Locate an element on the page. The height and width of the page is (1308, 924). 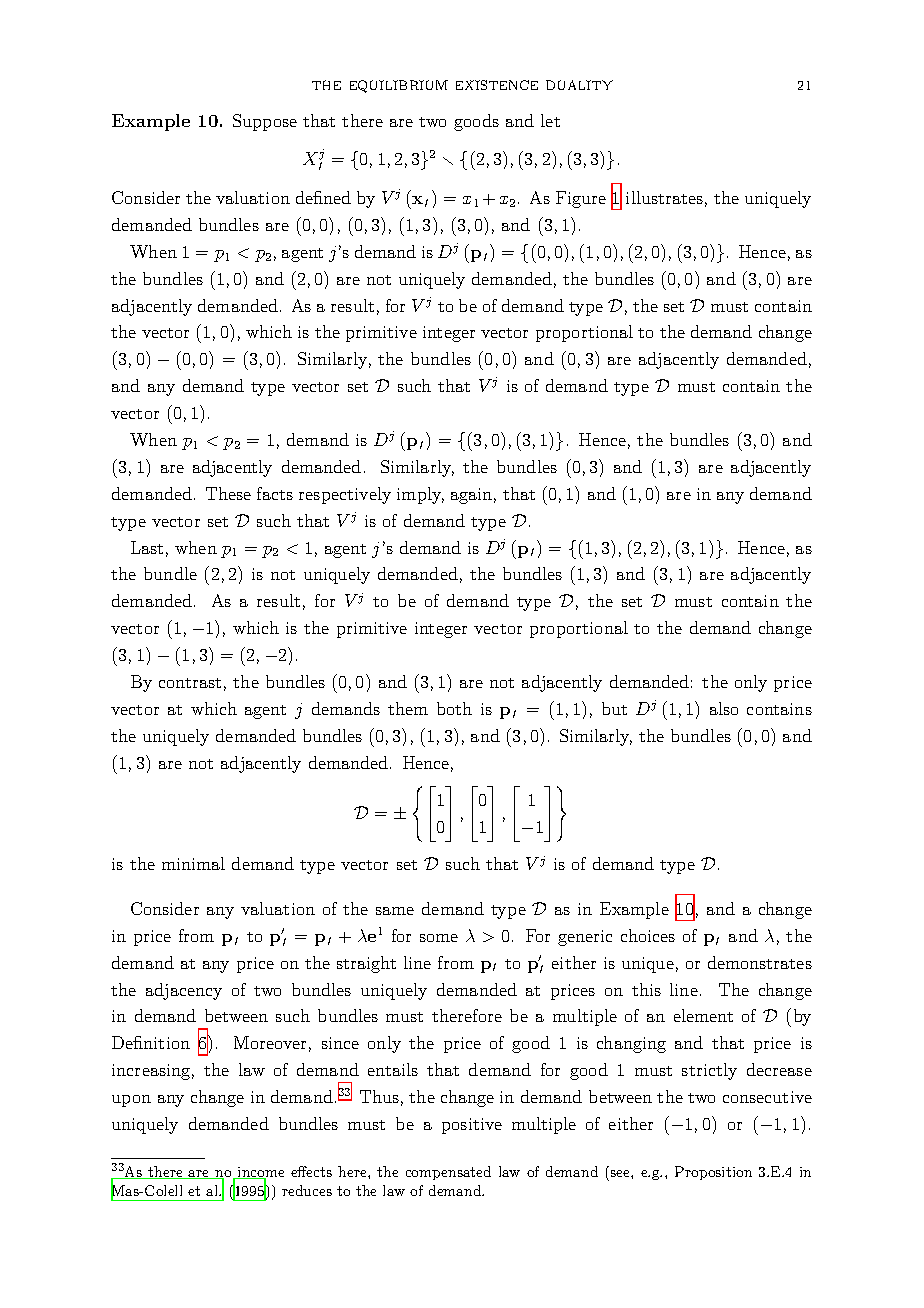
contrast is located at coordinates (190, 683).
